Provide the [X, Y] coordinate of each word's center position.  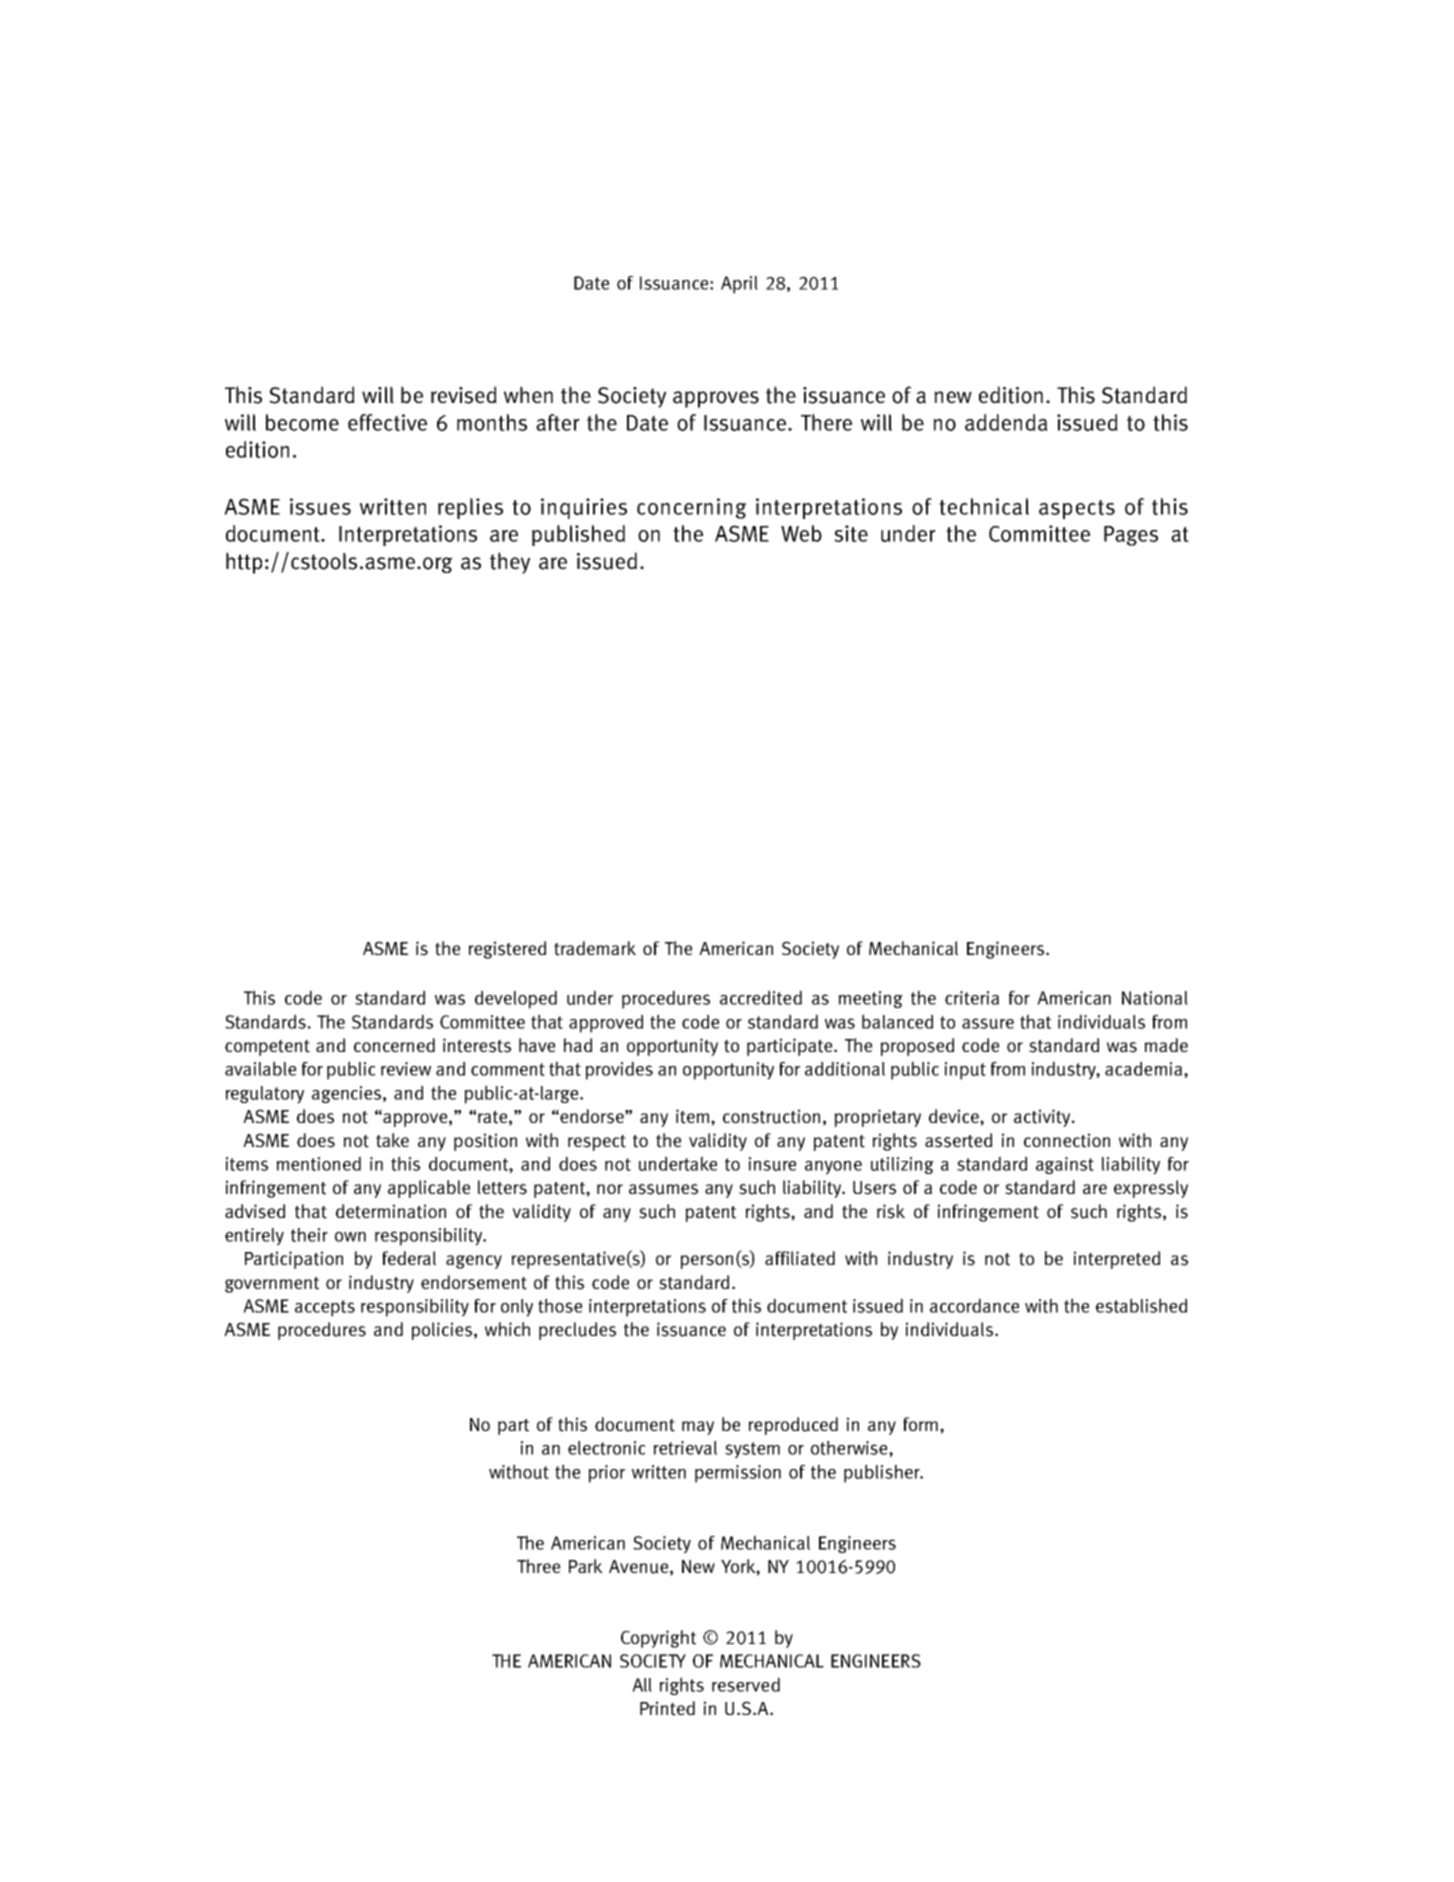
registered [507, 950]
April [739, 285]
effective [387, 422]
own [350, 1237]
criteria [972, 998]
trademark [595, 948]
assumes [663, 1189]
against [1065, 1165]
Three [538, 1566]
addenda [1006, 422]
